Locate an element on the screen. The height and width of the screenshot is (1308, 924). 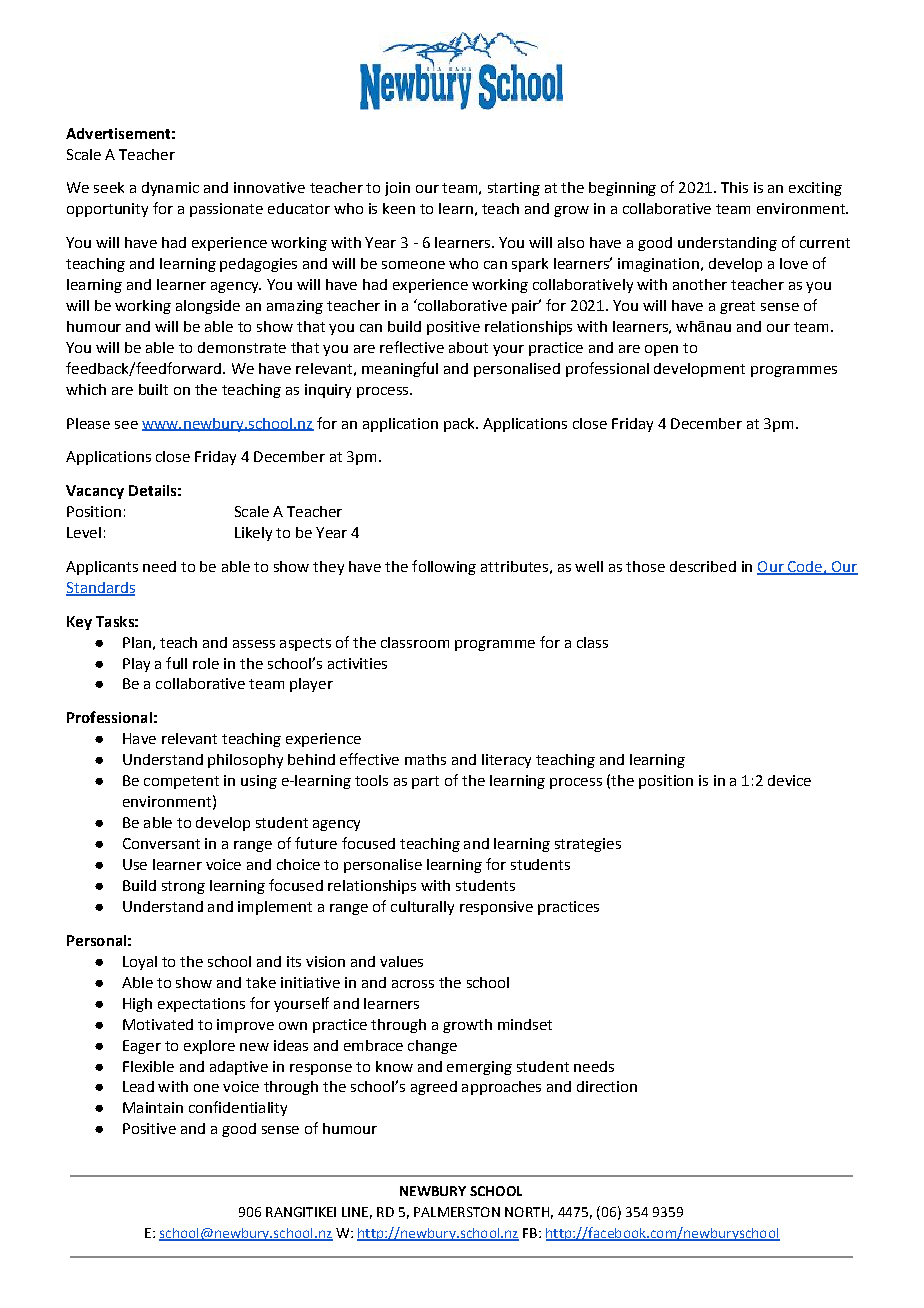
pack is located at coordinates (460, 425).
